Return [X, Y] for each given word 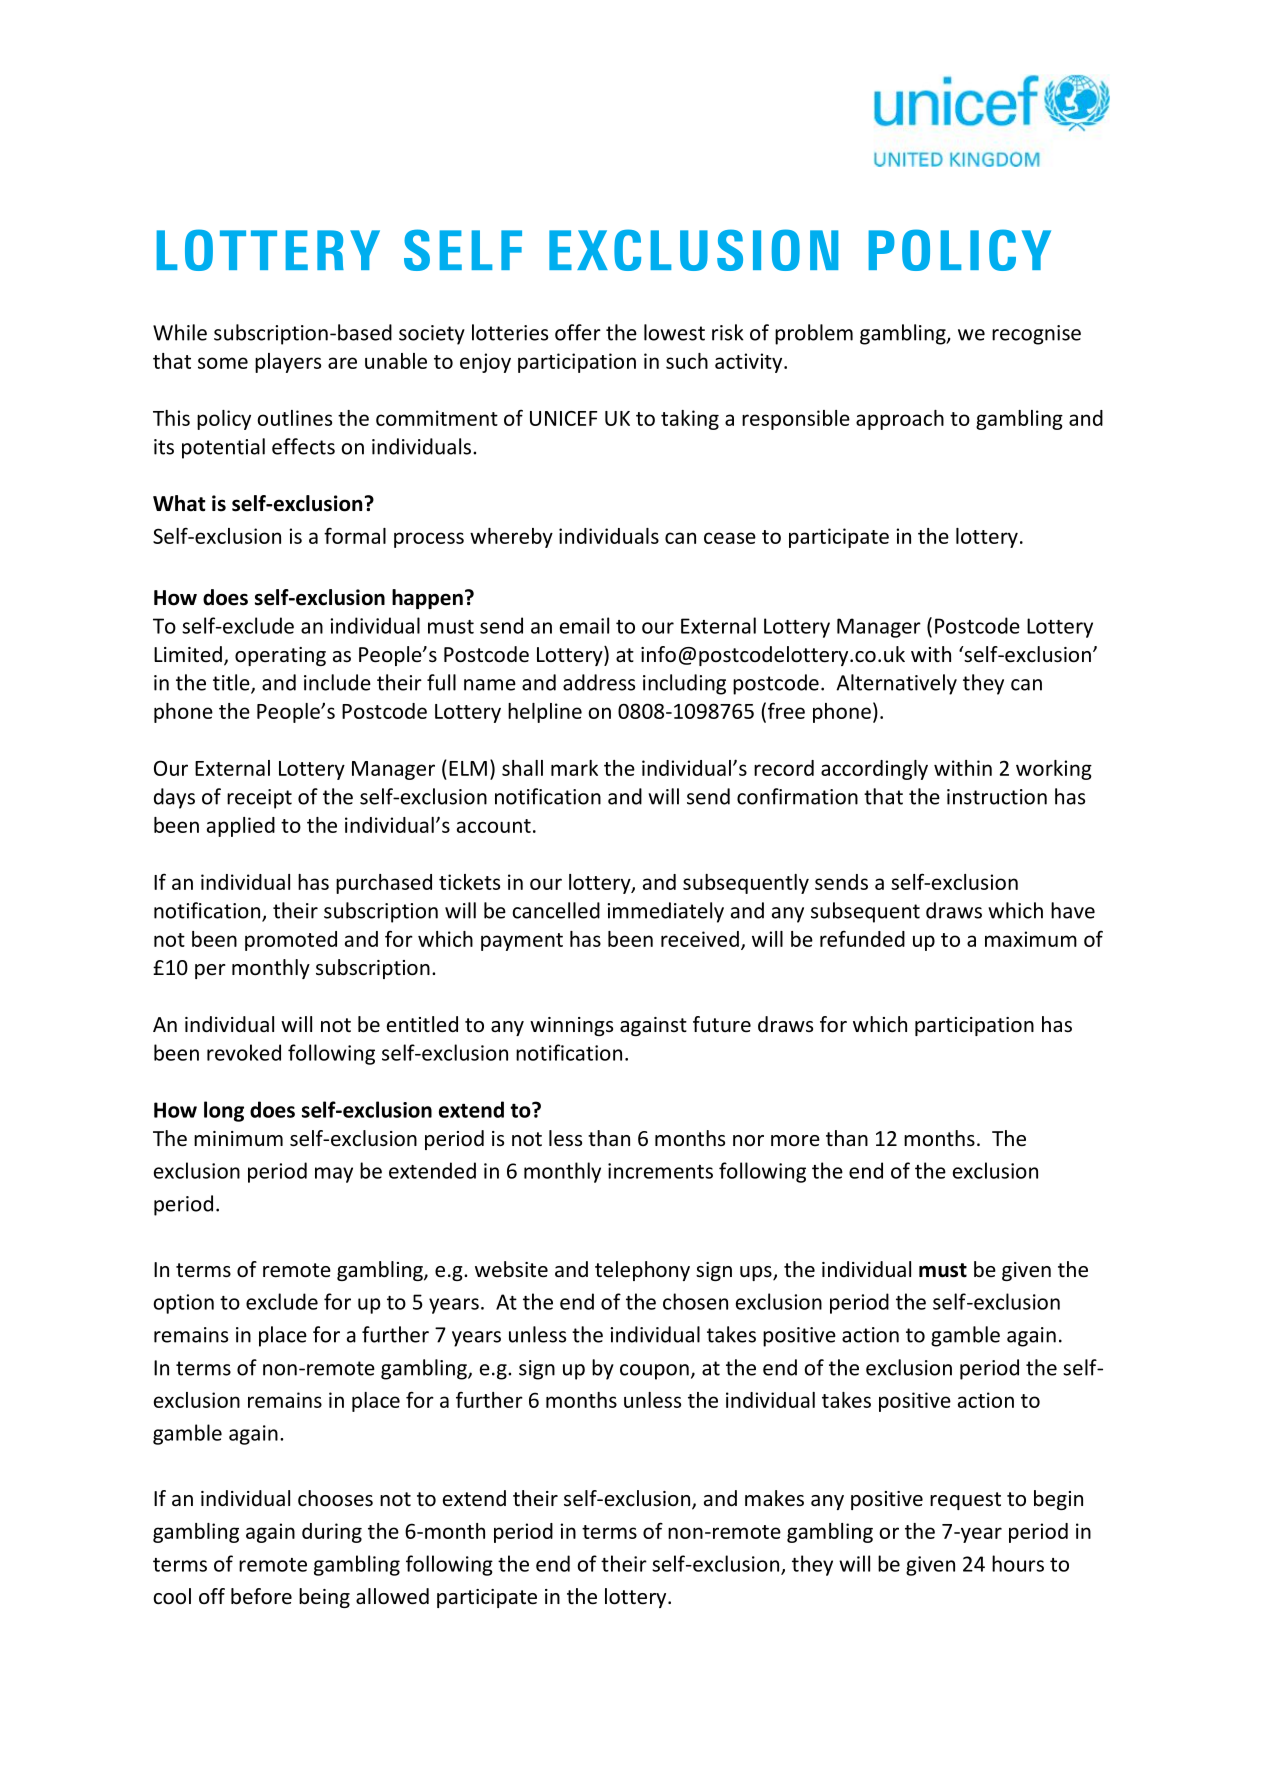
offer [578, 332]
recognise [1036, 335]
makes [774, 1498]
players [288, 363]
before [261, 1596]
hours [1018, 1563]
